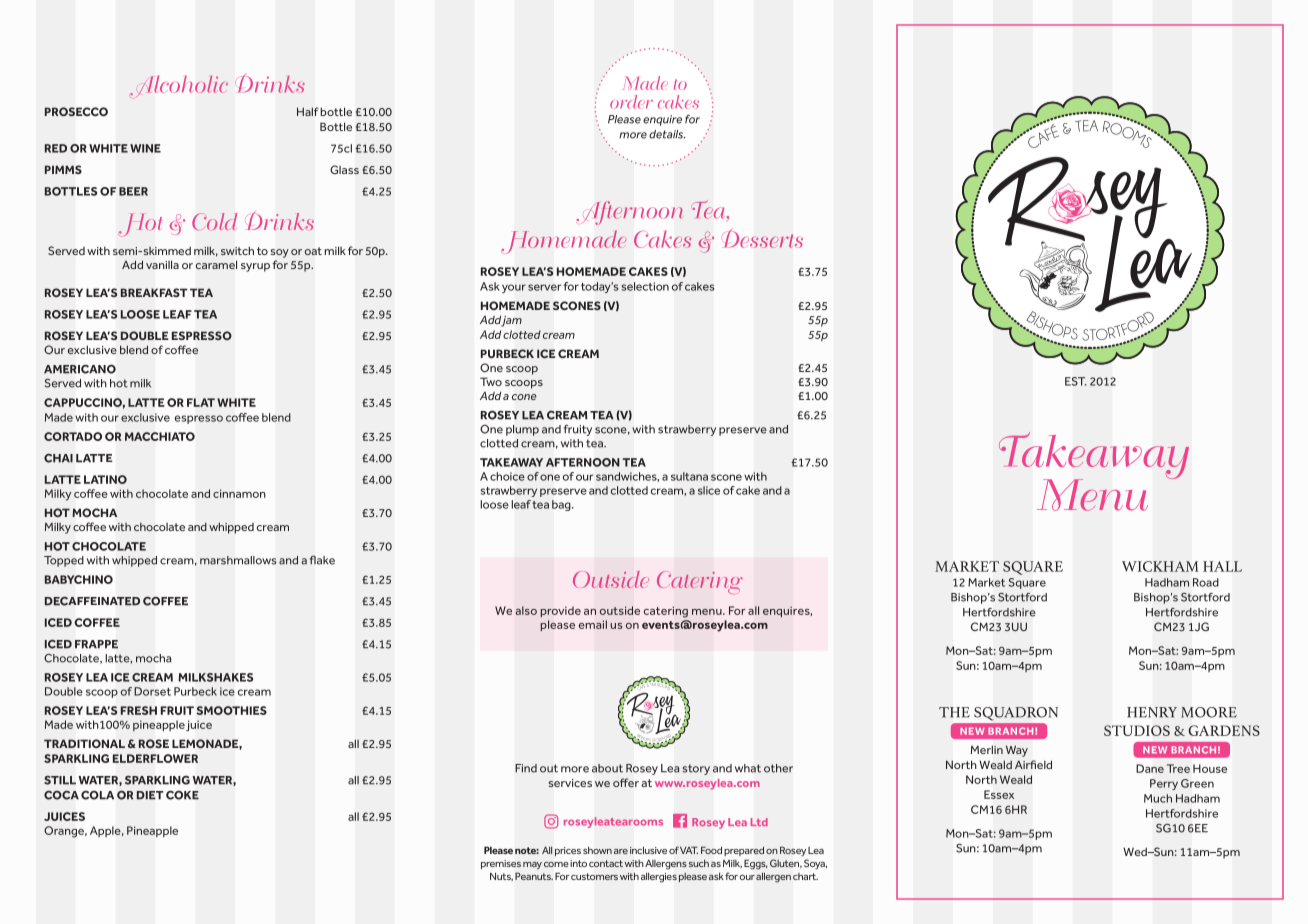 The height and width of the screenshot is (924, 1308). Describe the element at coordinates (648, 850) in the screenshot. I see `inclusive` at that location.
